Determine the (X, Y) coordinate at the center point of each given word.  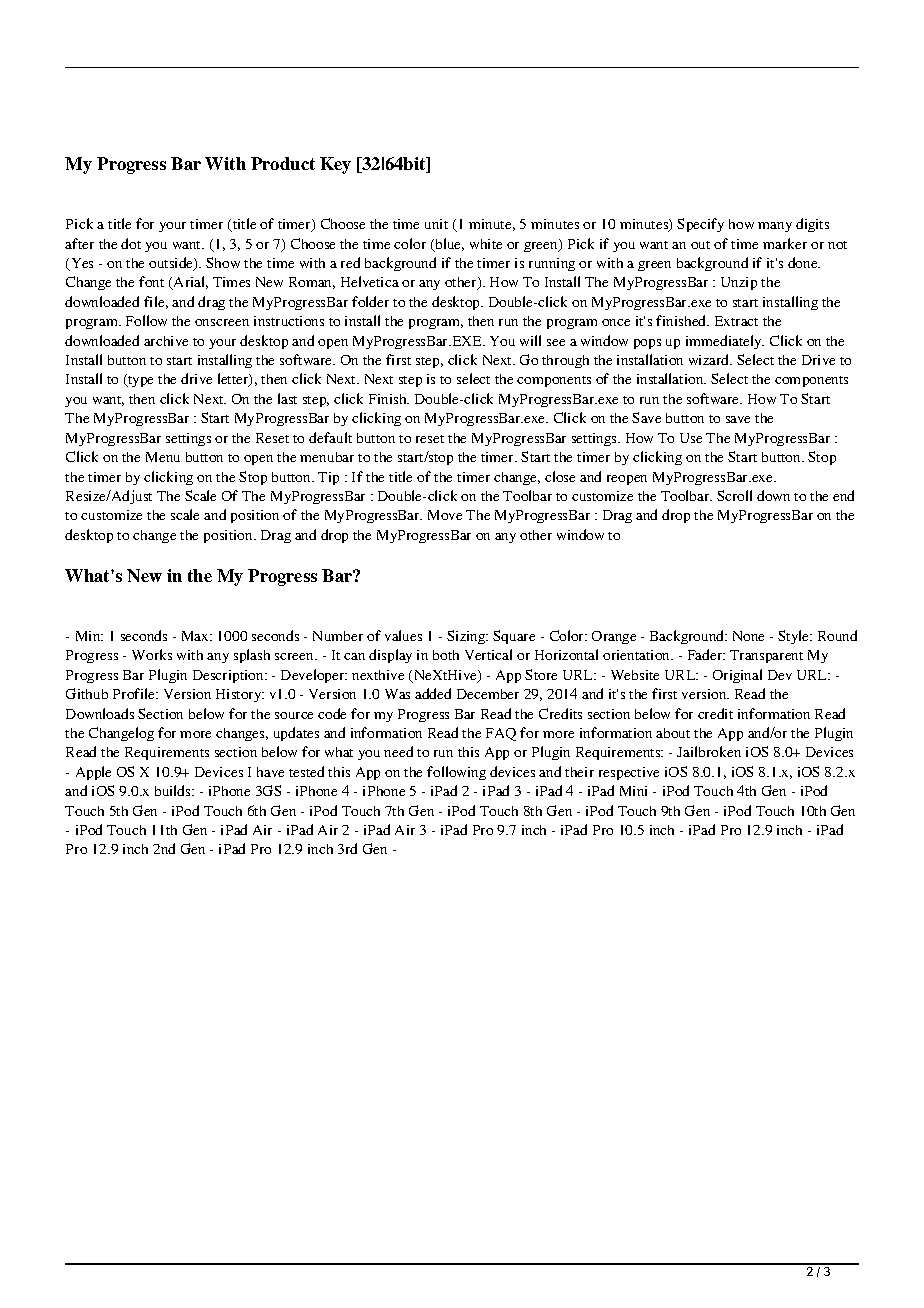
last (287, 398)
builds (174, 790)
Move (445, 515)
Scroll (734, 495)
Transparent (766, 656)
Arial (190, 283)
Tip (328, 478)
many (775, 227)
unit (436, 224)
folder (370, 301)
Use (691, 438)
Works (152, 654)
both (446, 655)
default (330, 437)
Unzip (739, 283)
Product (283, 163)
